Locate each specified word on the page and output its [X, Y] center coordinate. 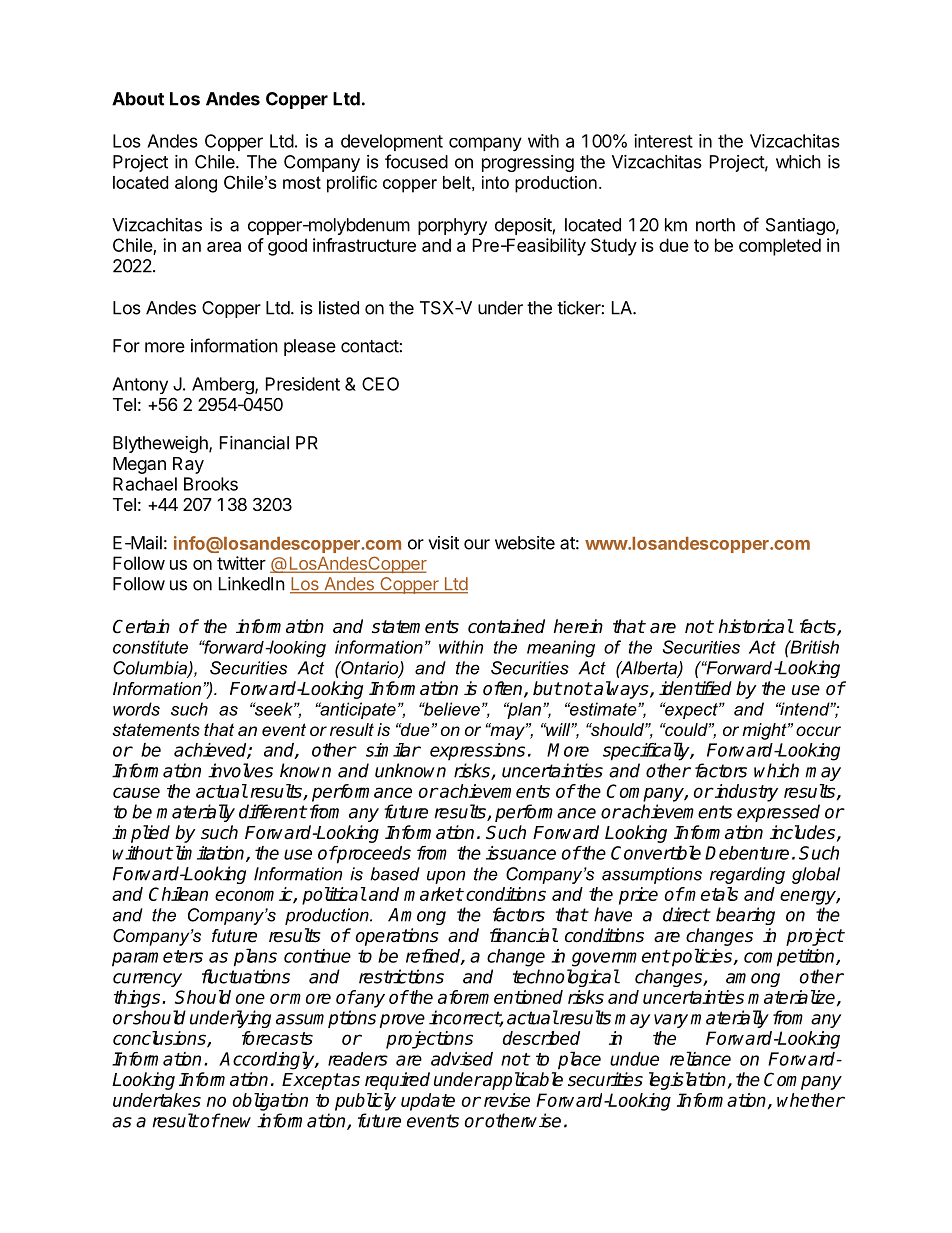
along [196, 184]
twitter [241, 563]
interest [663, 141]
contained [506, 626]
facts [819, 627]
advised [462, 1059]
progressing [528, 163]
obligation [270, 1102]
